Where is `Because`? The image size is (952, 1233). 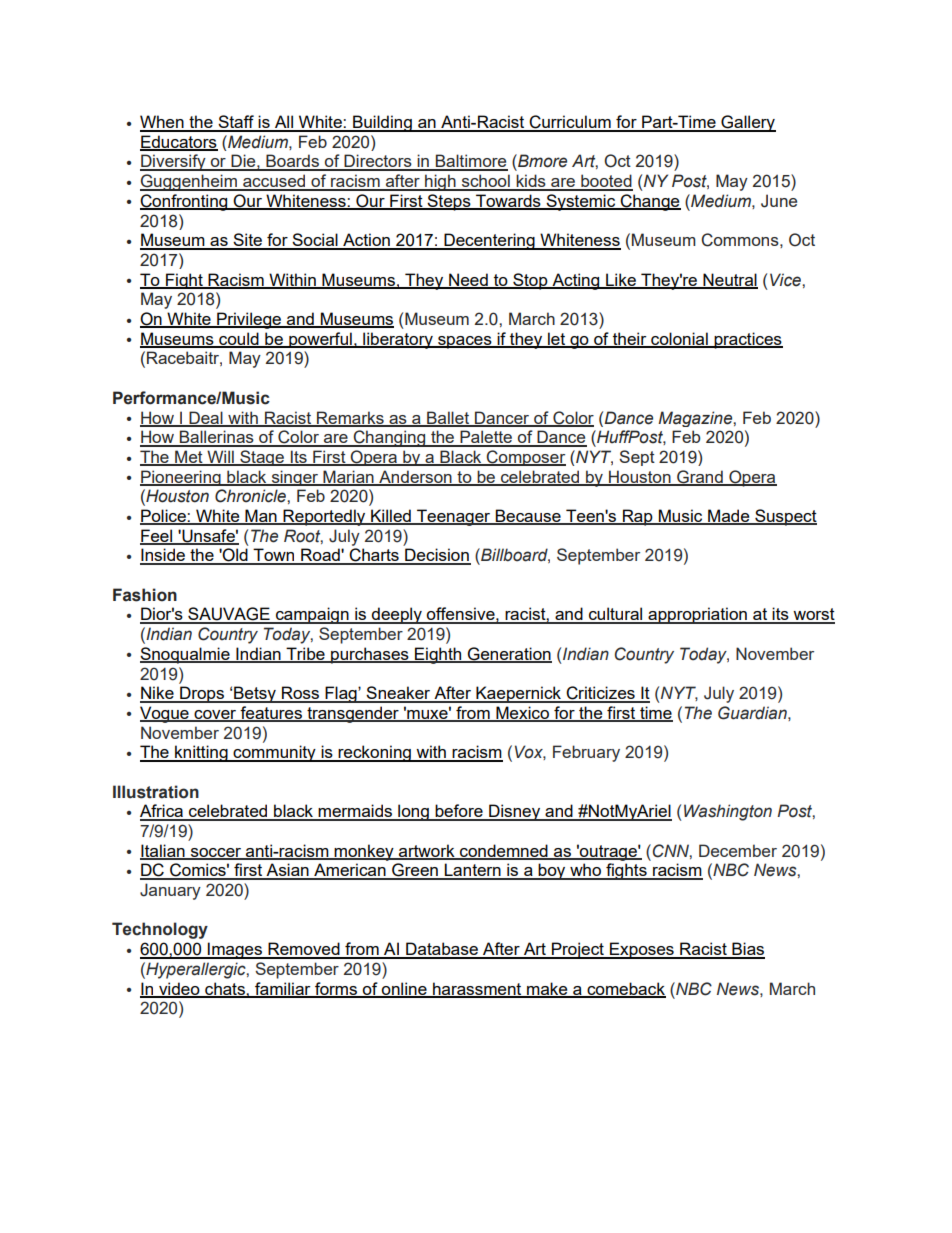
Because is located at coordinates (528, 517).
